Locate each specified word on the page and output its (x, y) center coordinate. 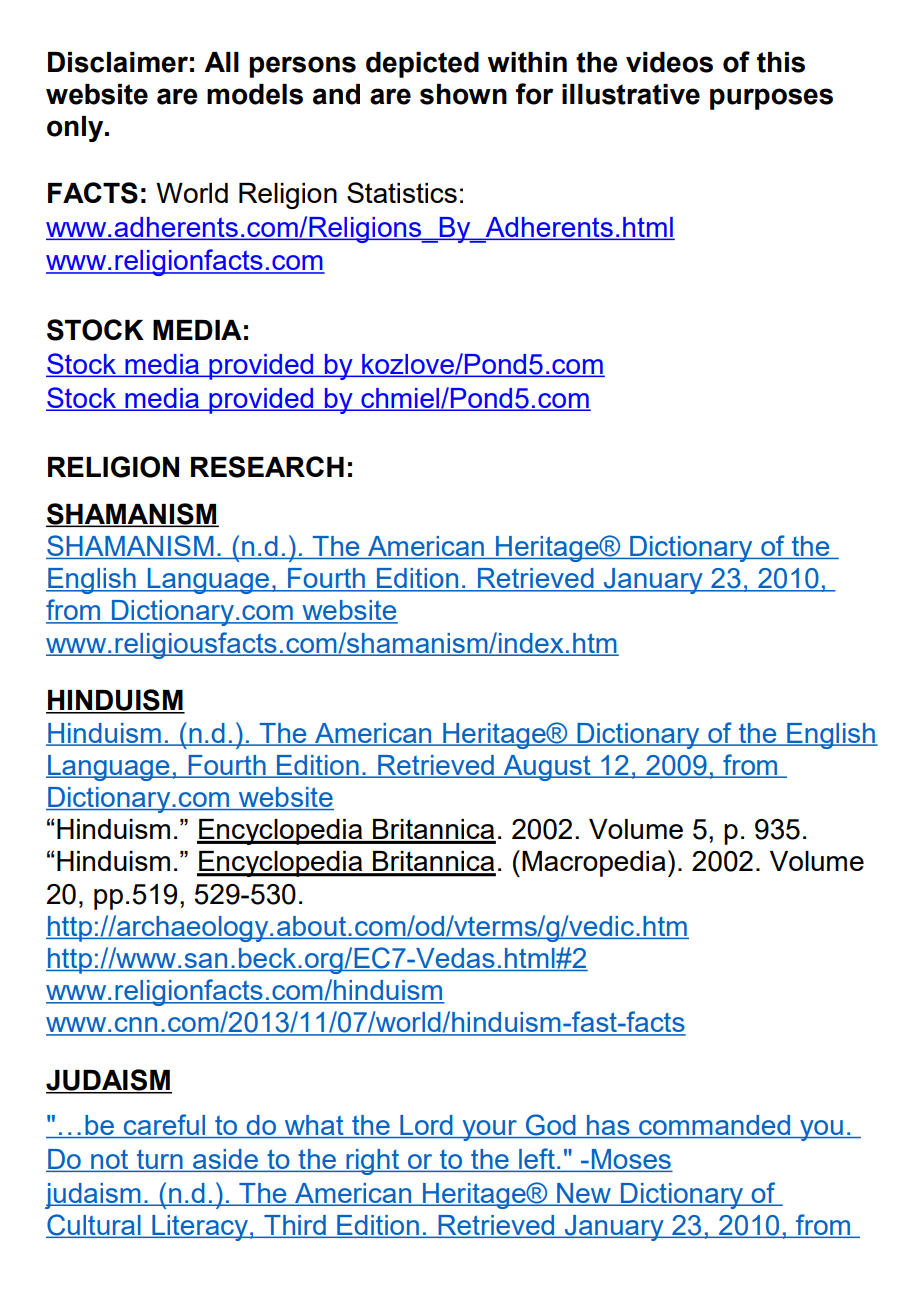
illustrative (631, 94)
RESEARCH (267, 467)
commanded (715, 1126)
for (534, 94)
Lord (426, 1126)
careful (165, 1126)
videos (669, 62)
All (221, 62)
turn (159, 1161)
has (608, 1126)
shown (463, 94)
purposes (771, 99)
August (547, 768)
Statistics (402, 192)
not (110, 1161)
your (489, 1130)
